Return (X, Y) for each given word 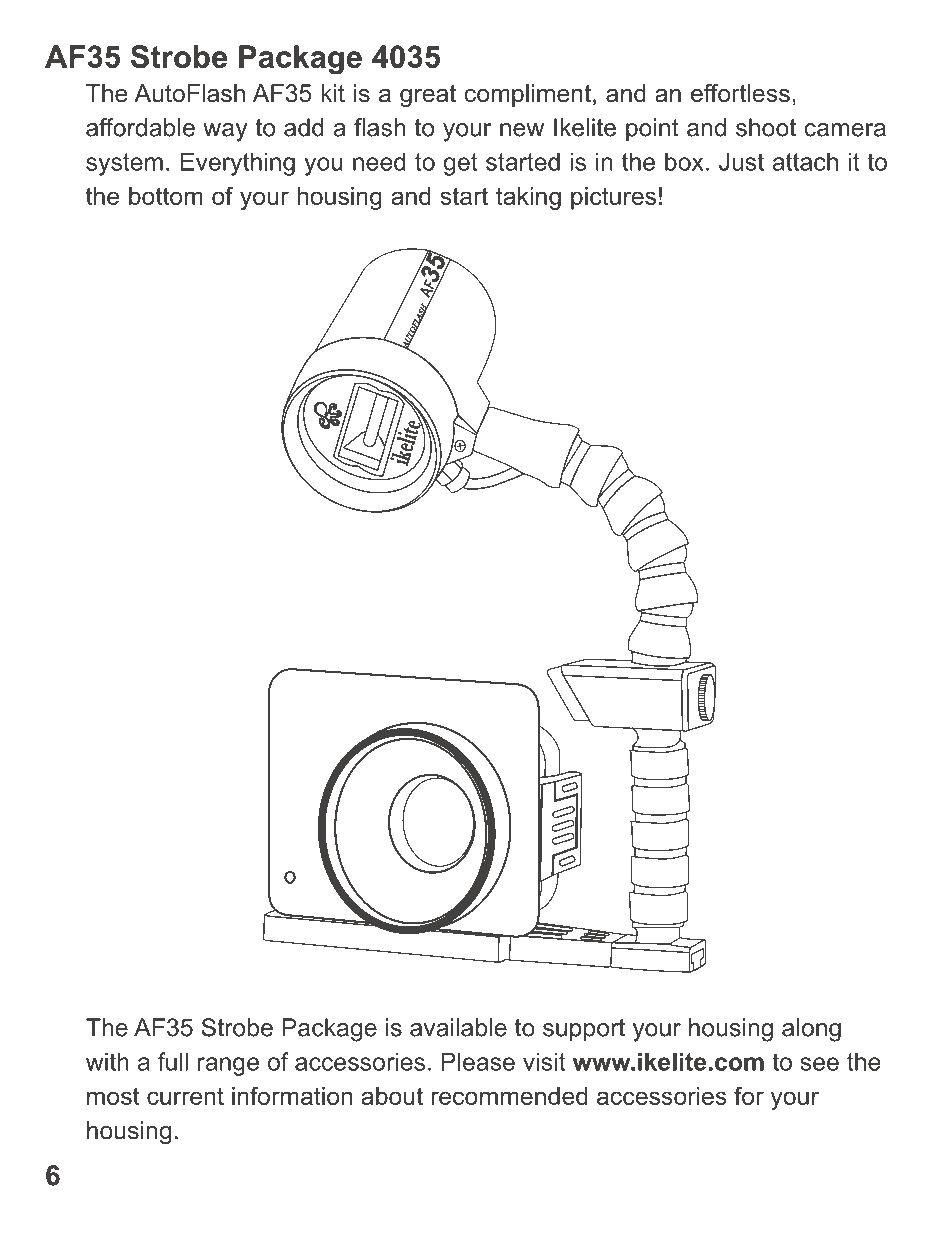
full (173, 1061)
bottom (166, 196)
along (811, 1030)
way (225, 132)
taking (528, 198)
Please (478, 1061)
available (458, 1027)
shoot (766, 127)
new (522, 130)
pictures (613, 198)
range (228, 1066)
